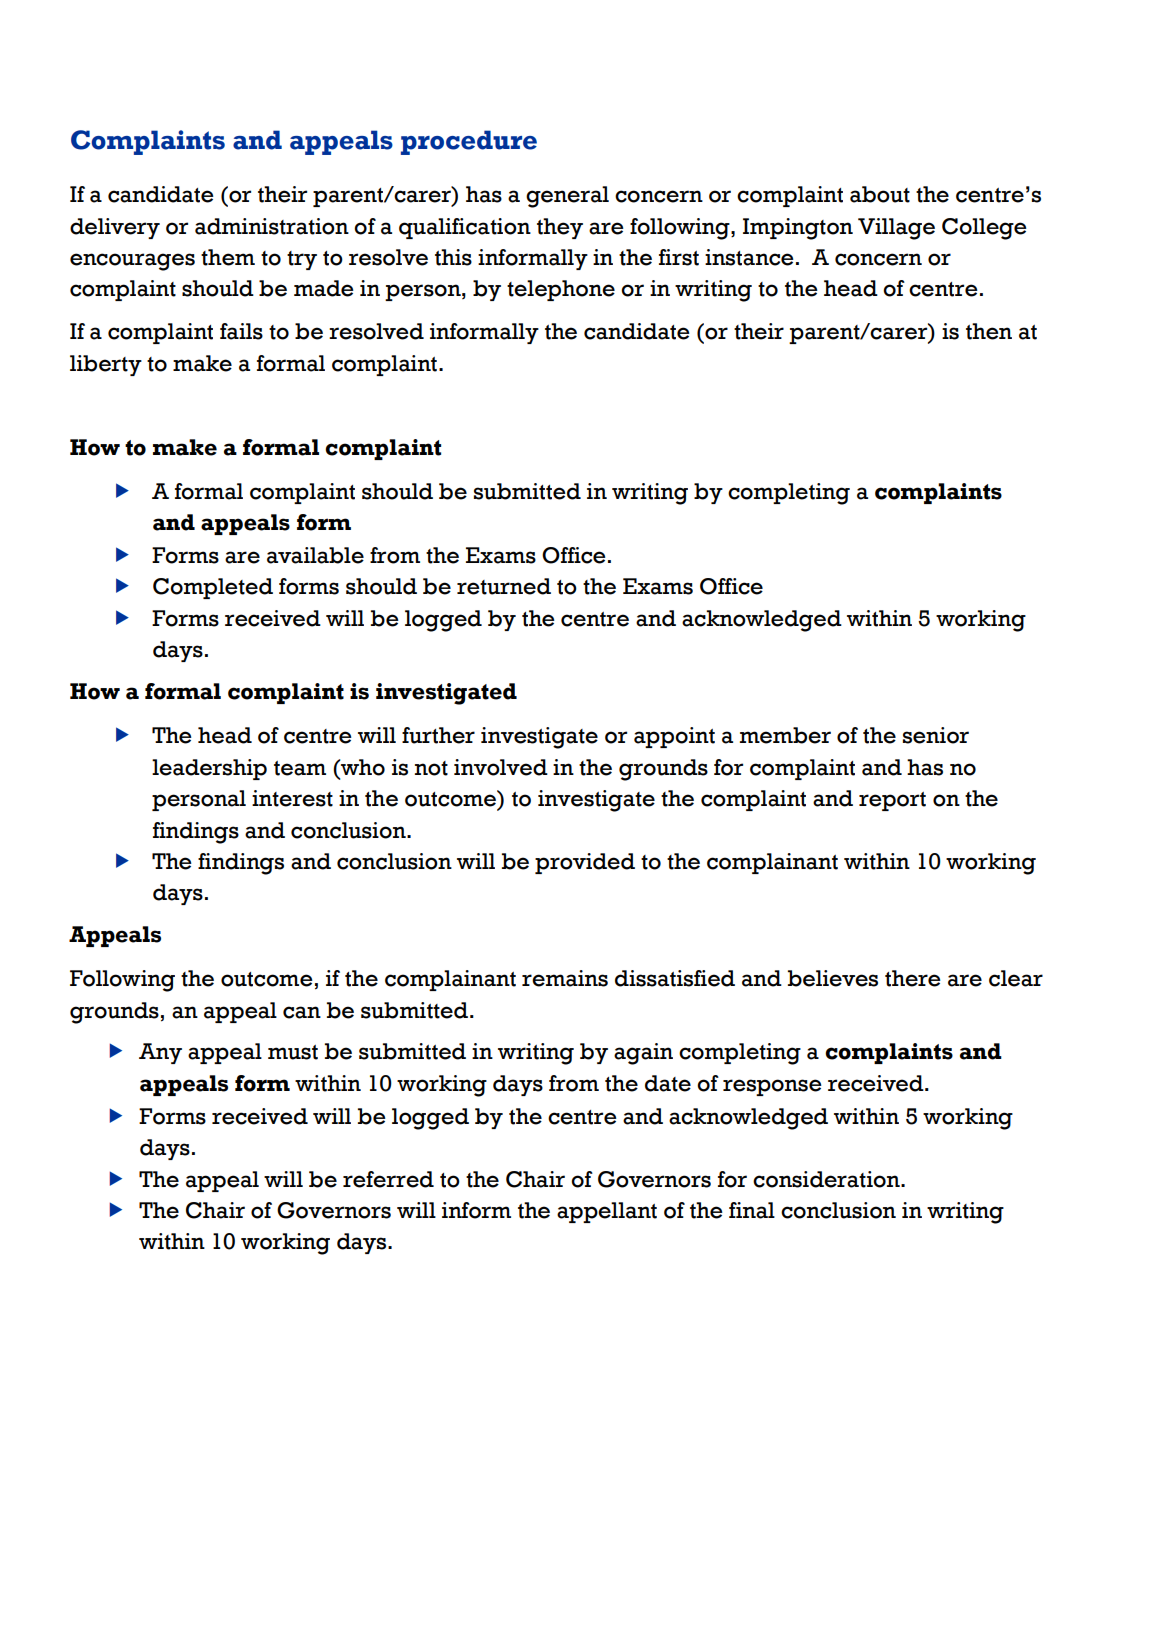 The height and width of the page is (1632, 1154). I want to click on consideration, so click(827, 1179).
